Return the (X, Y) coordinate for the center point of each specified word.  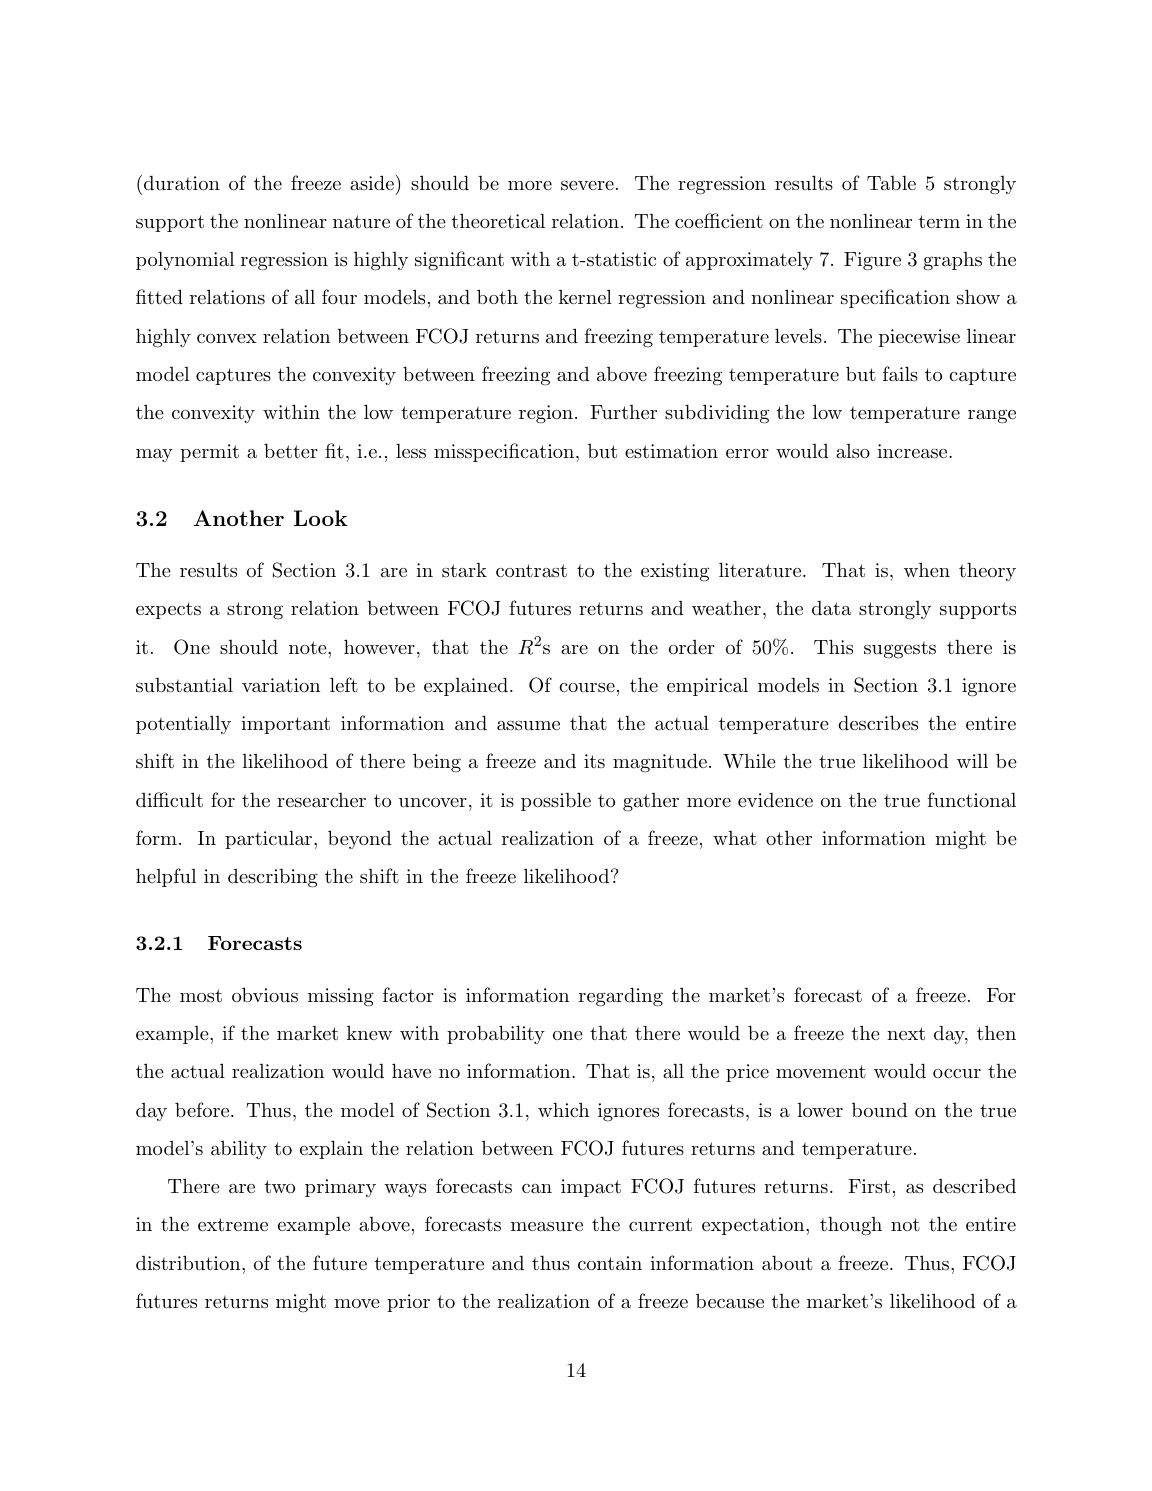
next (906, 1033)
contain (610, 1263)
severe (587, 186)
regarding (621, 997)
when (927, 570)
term (939, 221)
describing (273, 878)
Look (320, 518)
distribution (189, 1263)
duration (182, 183)
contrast (531, 571)
